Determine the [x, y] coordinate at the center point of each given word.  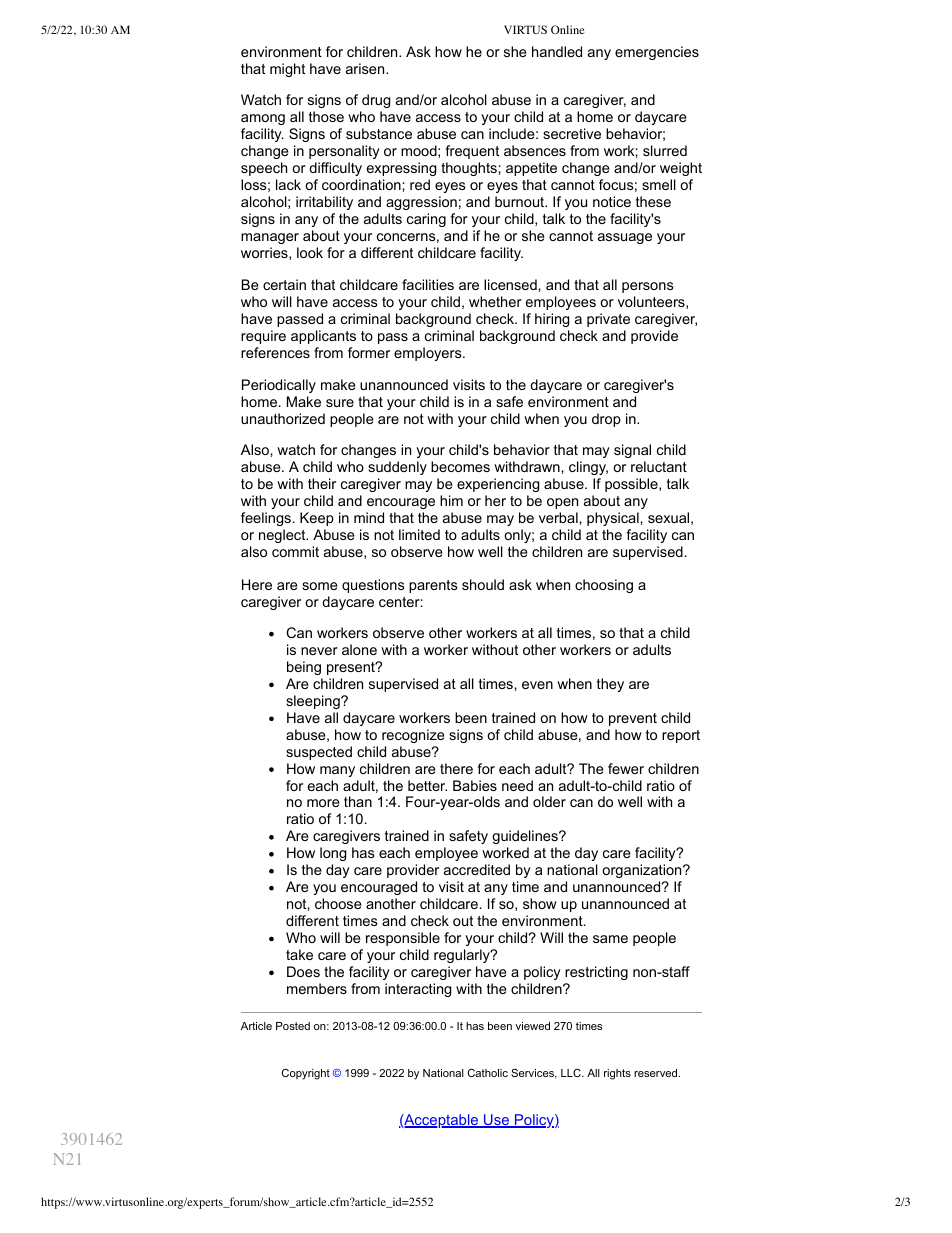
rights [617, 1074]
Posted [293, 1026]
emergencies [657, 53]
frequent [472, 152]
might [287, 70]
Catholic [488, 1072]
